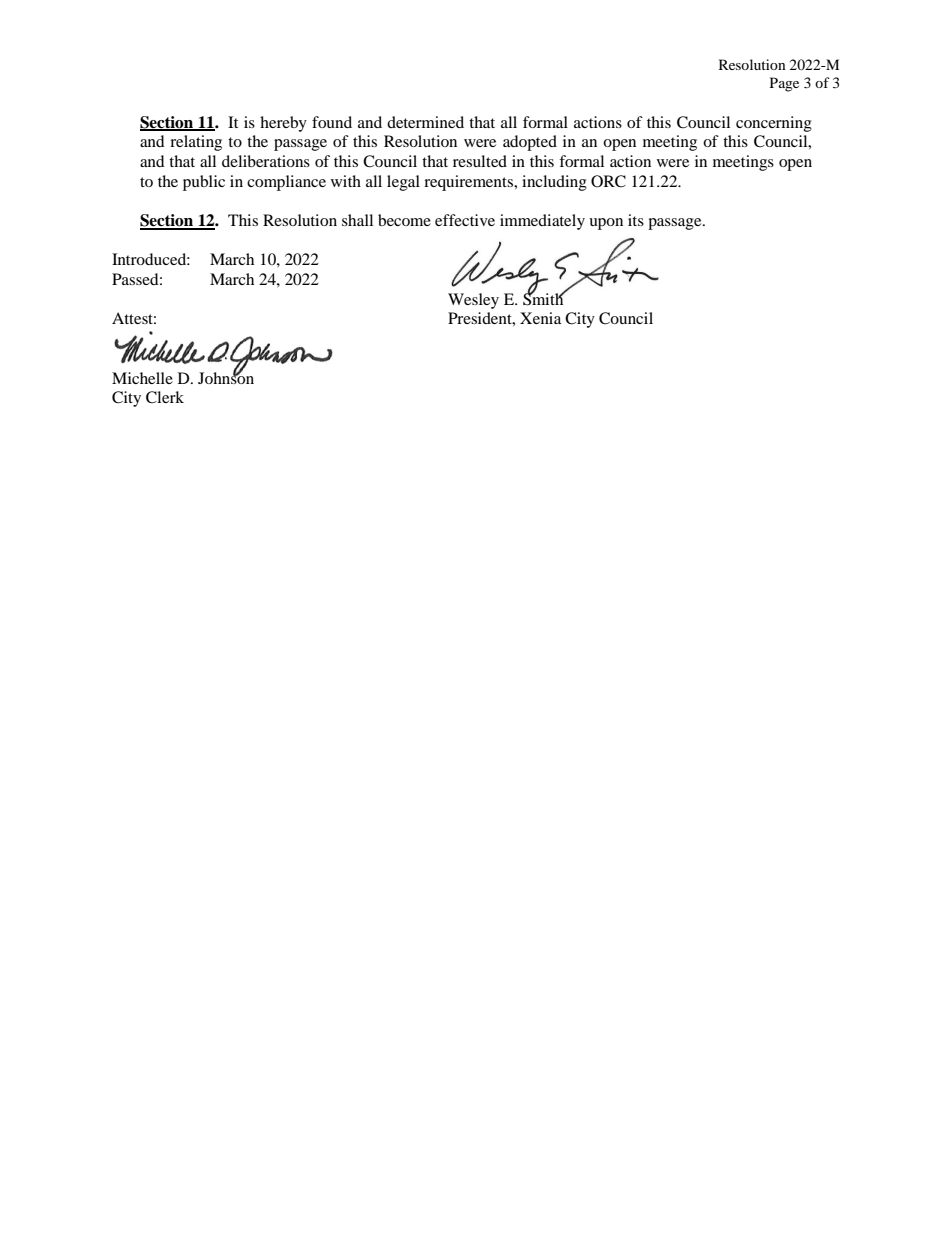  Describe the element at coordinates (540, 318) in the image. I see `Xenia` at that location.
